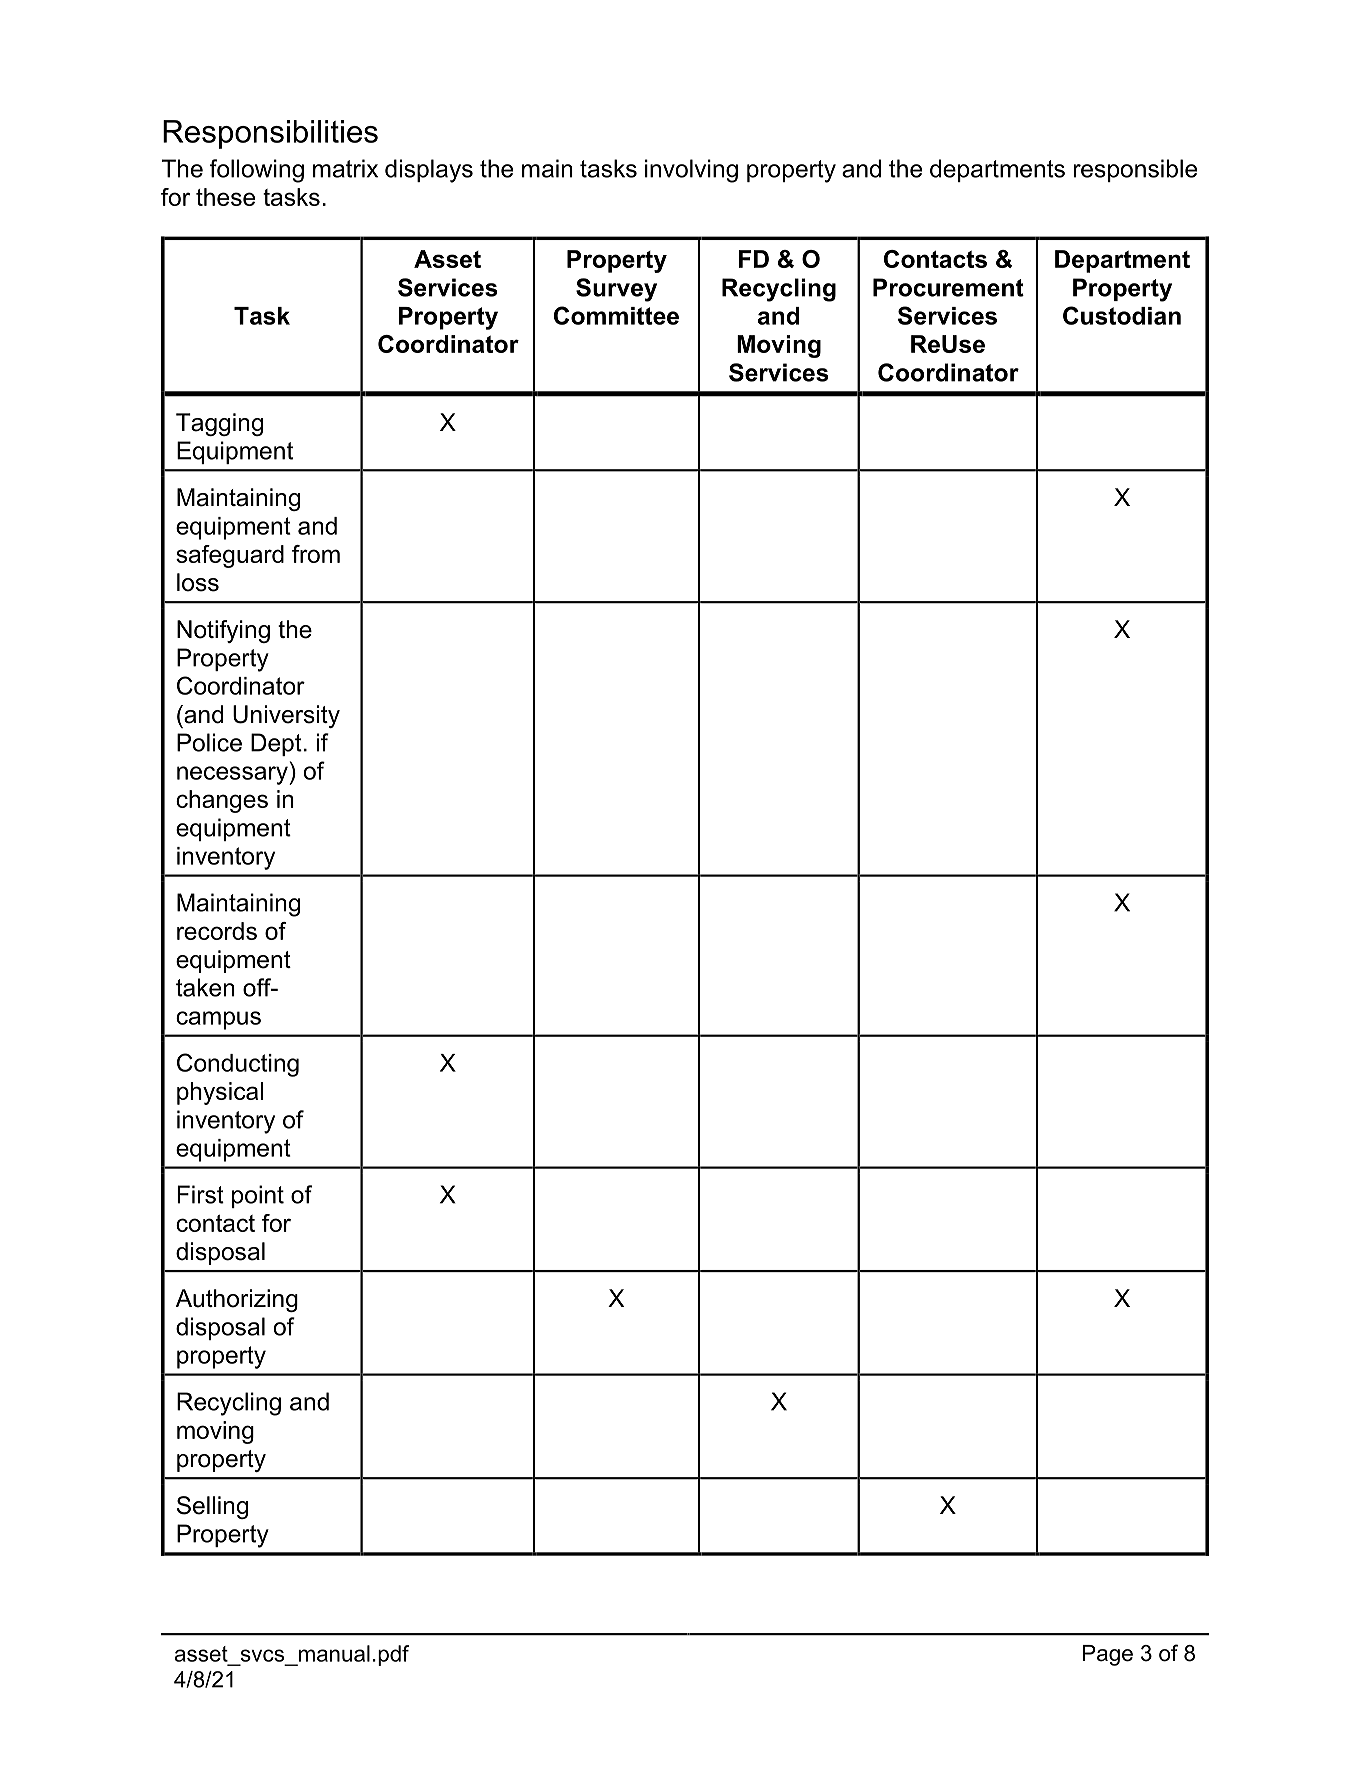 The width and height of the image is (1370, 1773). I want to click on matrix, so click(345, 168).
